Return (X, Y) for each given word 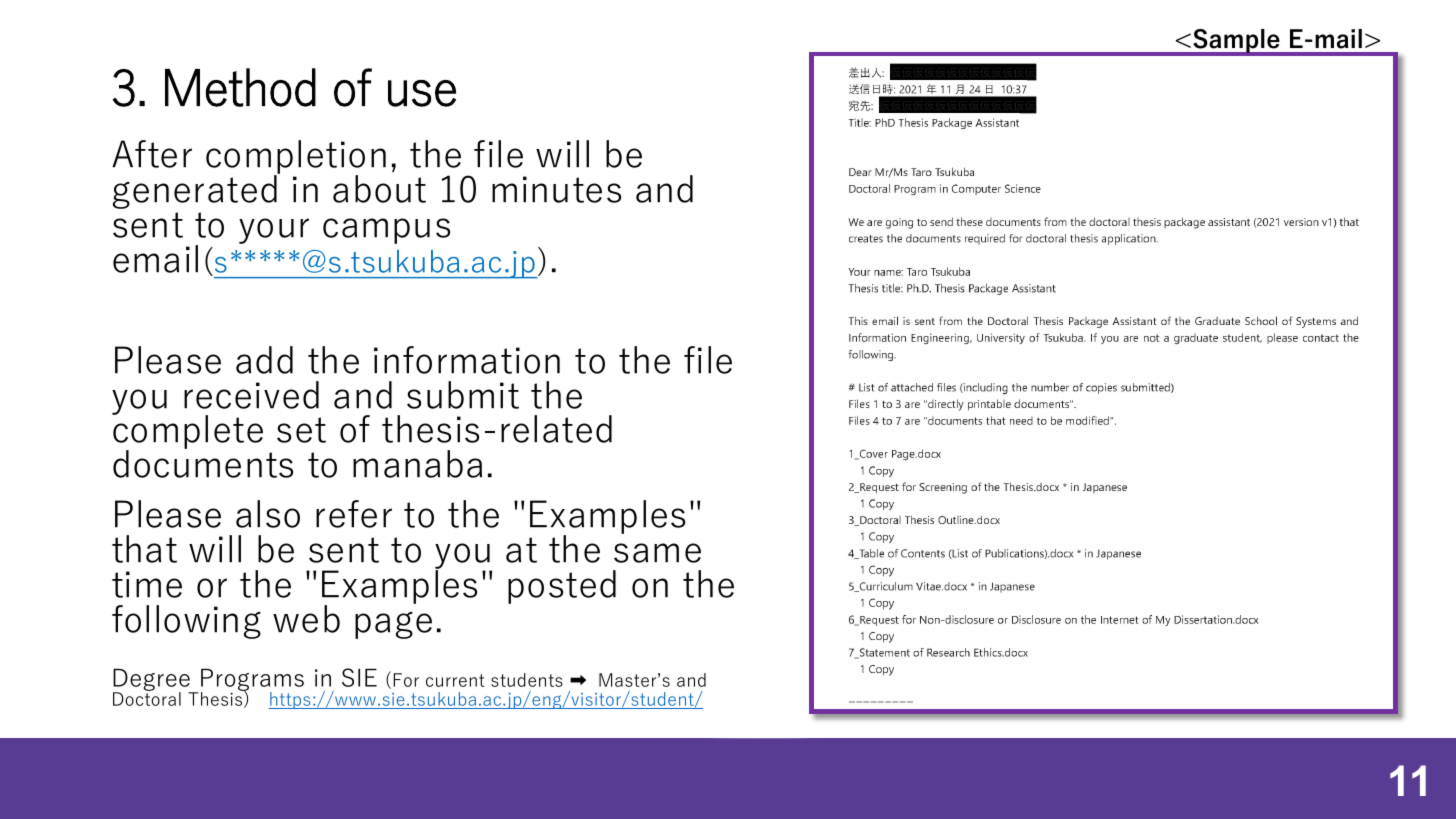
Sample (1236, 42)
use (422, 93)
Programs (252, 681)
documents (203, 464)
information (467, 360)
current (455, 680)
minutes (556, 189)
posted (562, 587)
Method (240, 87)
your (274, 231)
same (657, 553)
